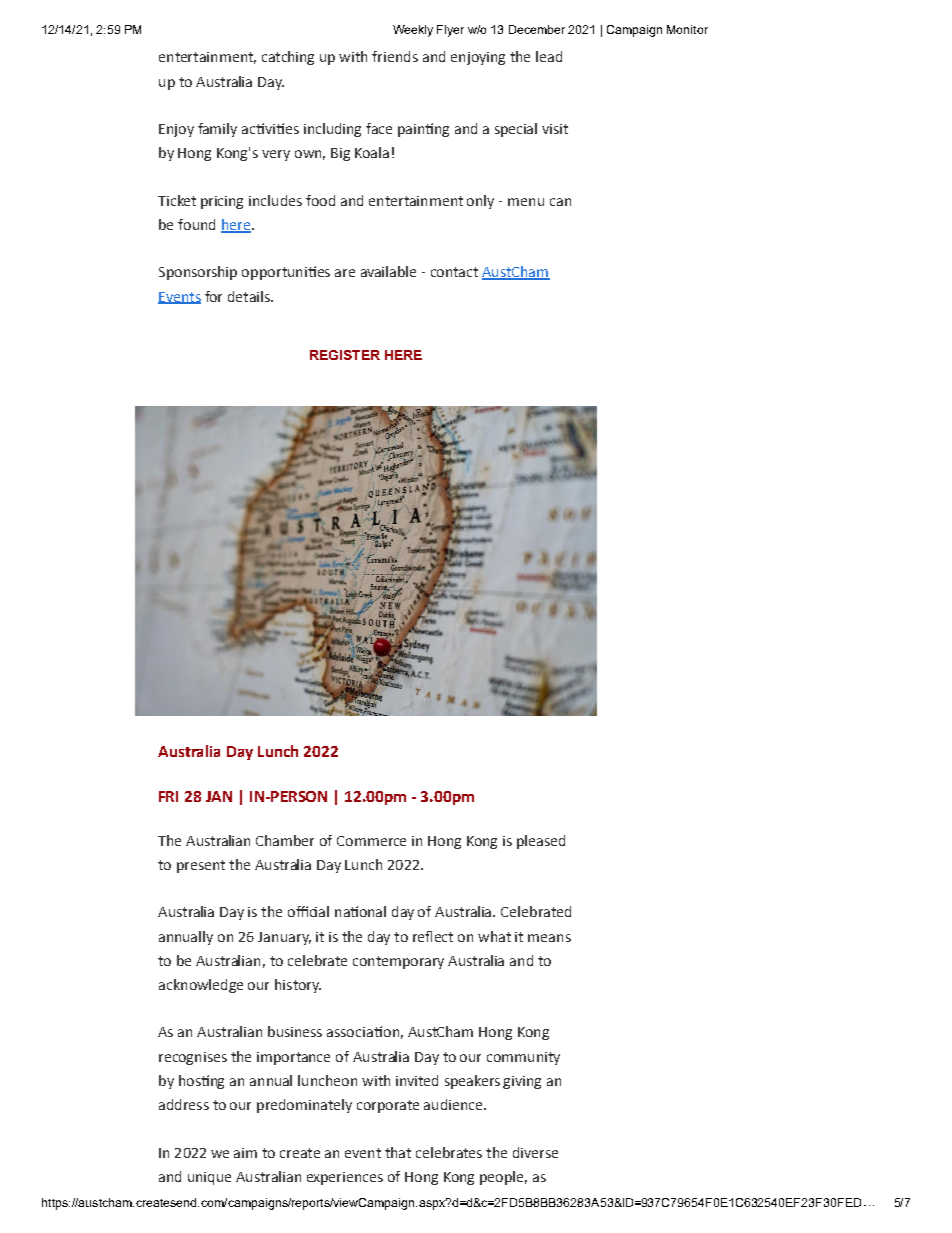 The image size is (952, 1233). I want to click on present, so click(201, 866).
